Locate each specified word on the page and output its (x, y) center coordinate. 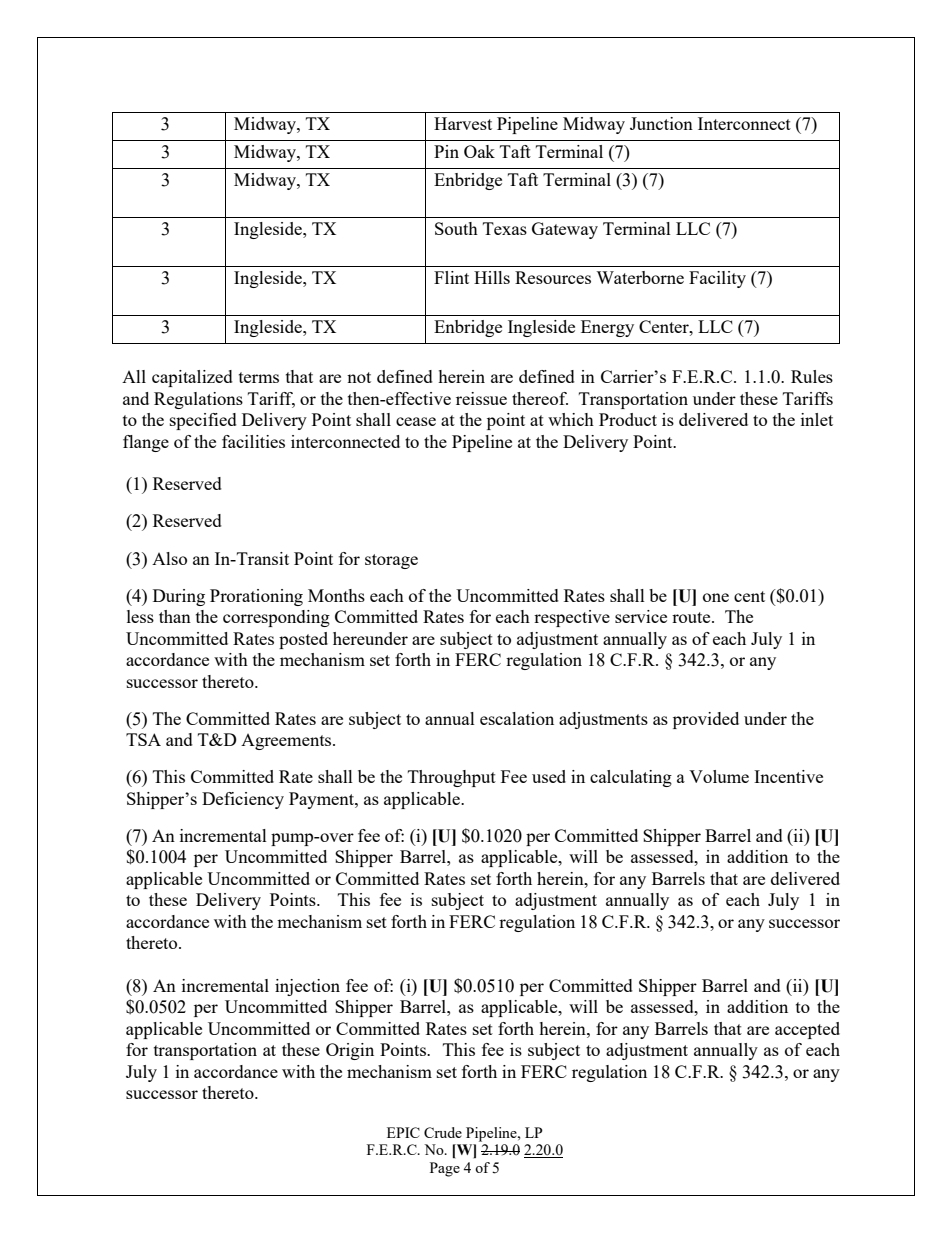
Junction (661, 123)
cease (416, 421)
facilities (253, 441)
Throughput (452, 778)
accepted (807, 1030)
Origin (350, 1051)
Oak (479, 151)
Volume (719, 776)
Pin (446, 151)
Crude (443, 1132)
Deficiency (243, 800)
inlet (817, 419)
